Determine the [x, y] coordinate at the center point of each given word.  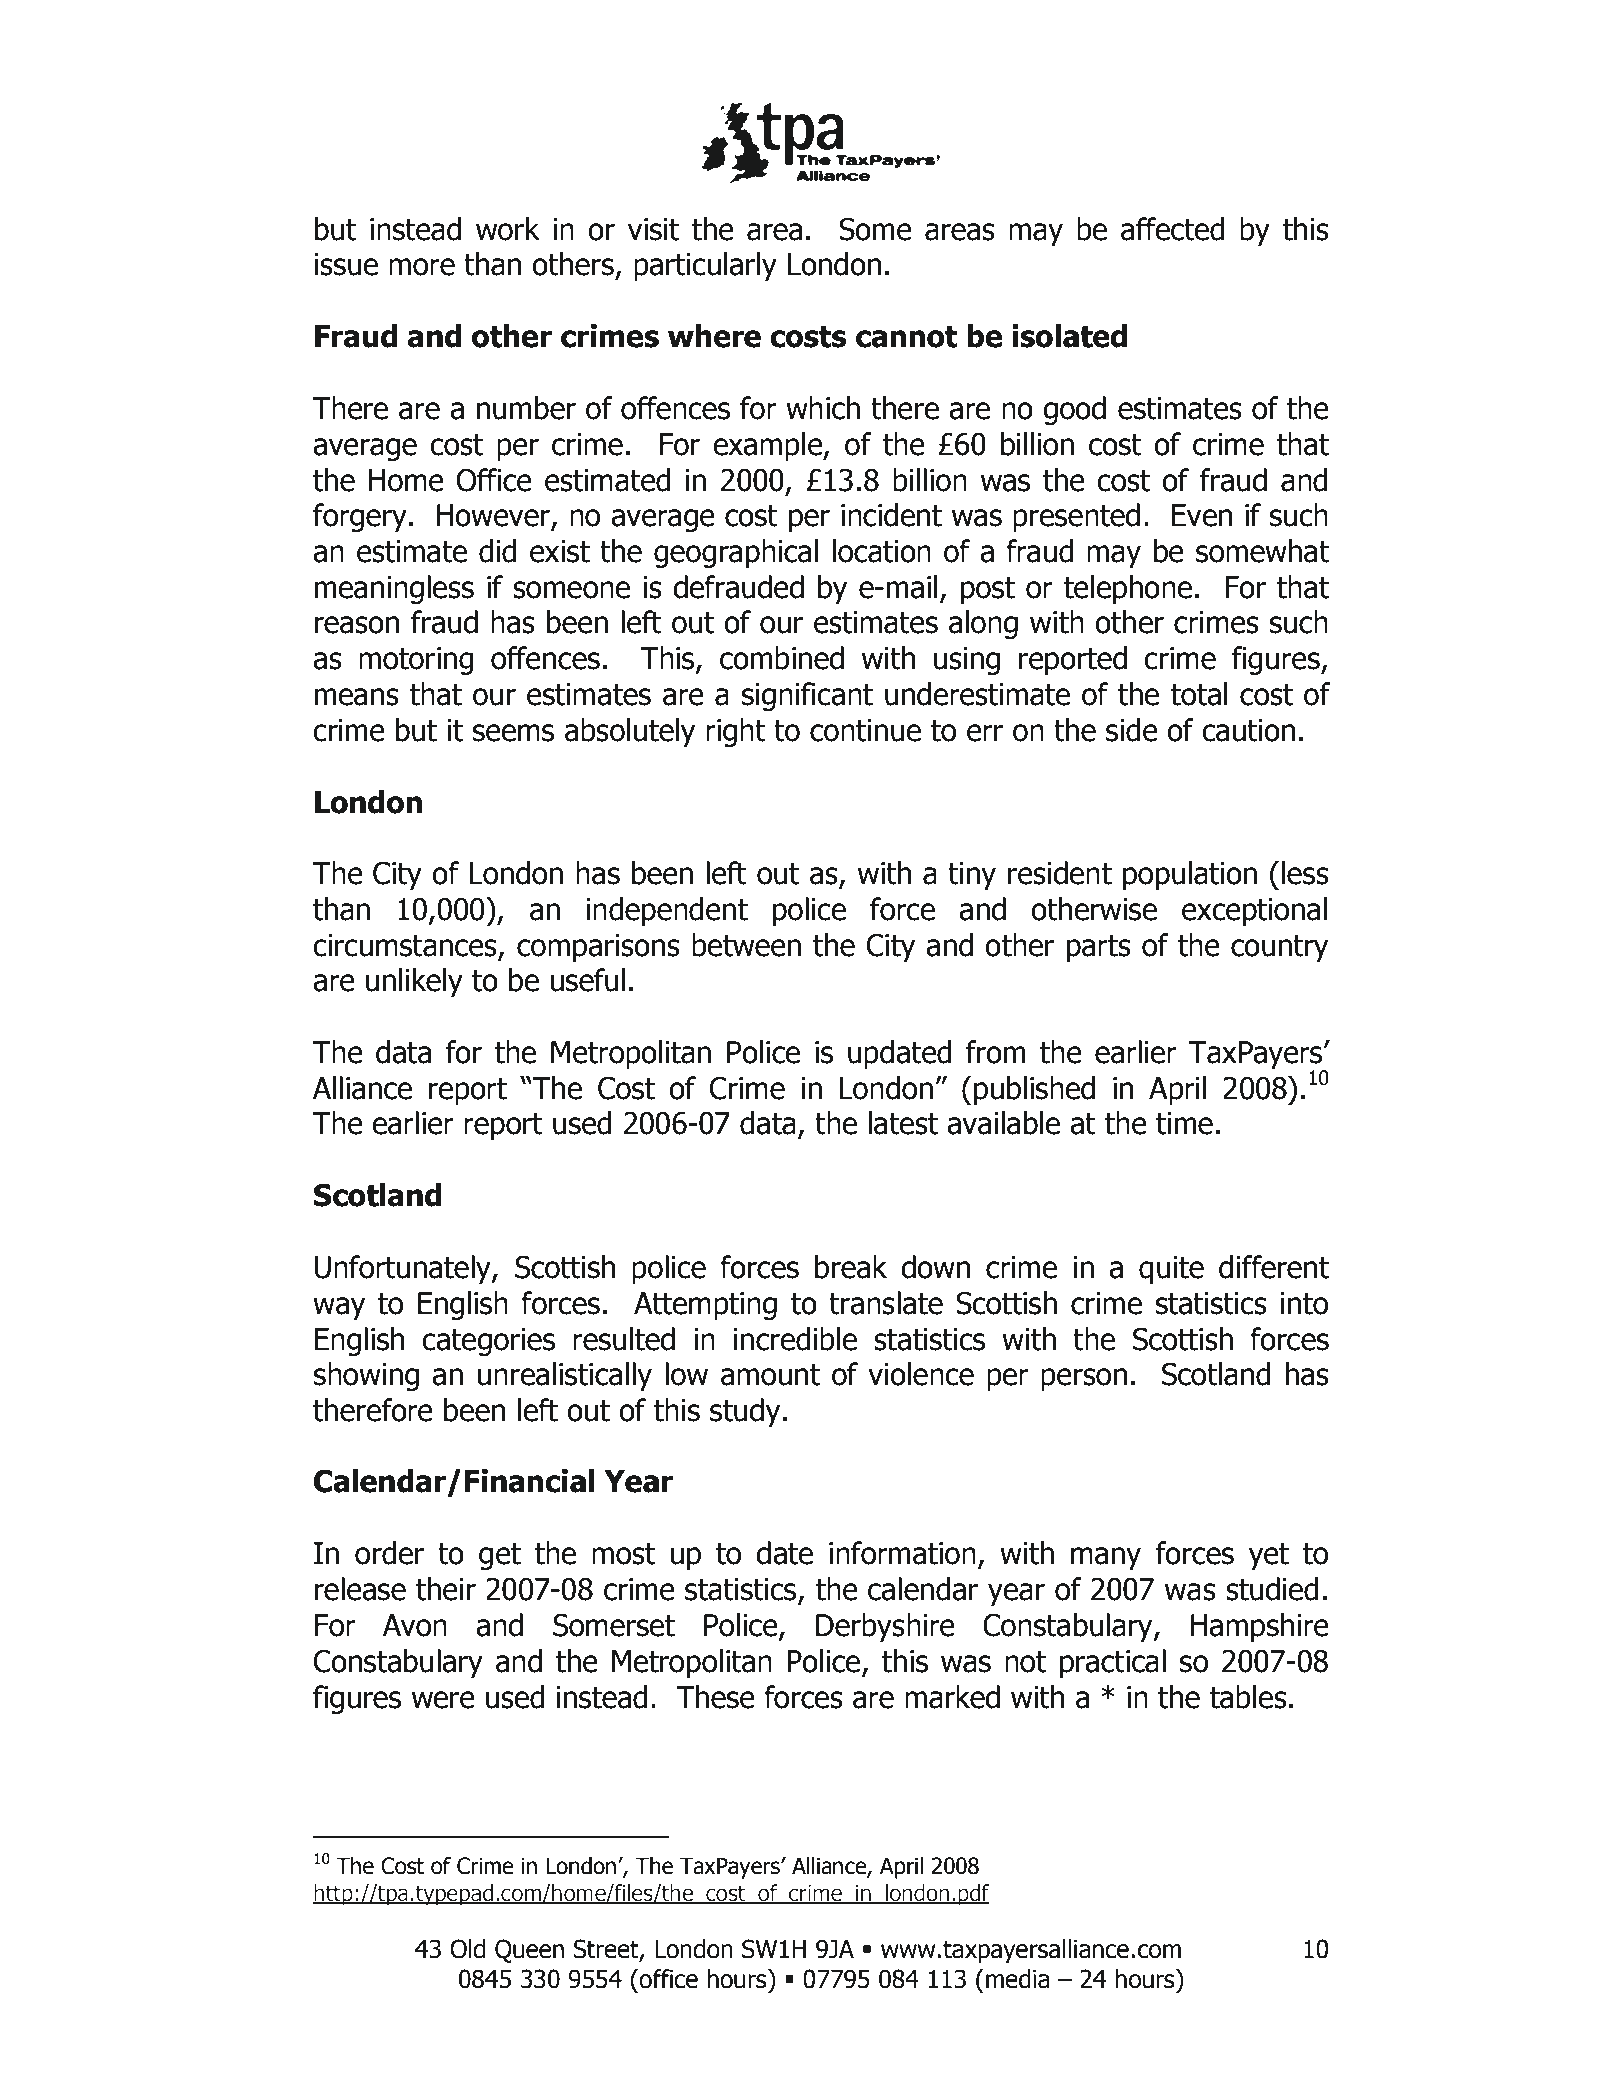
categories [488, 1342]
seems [513, 733]
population [1190, 875]
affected [1173, 229]
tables [1248, 1697]
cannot [907, 337]
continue [865, 730]
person [1084, 1379]
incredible [795, 1339]
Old [467, 1949]
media [1017, 1979]
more [422, 267]
